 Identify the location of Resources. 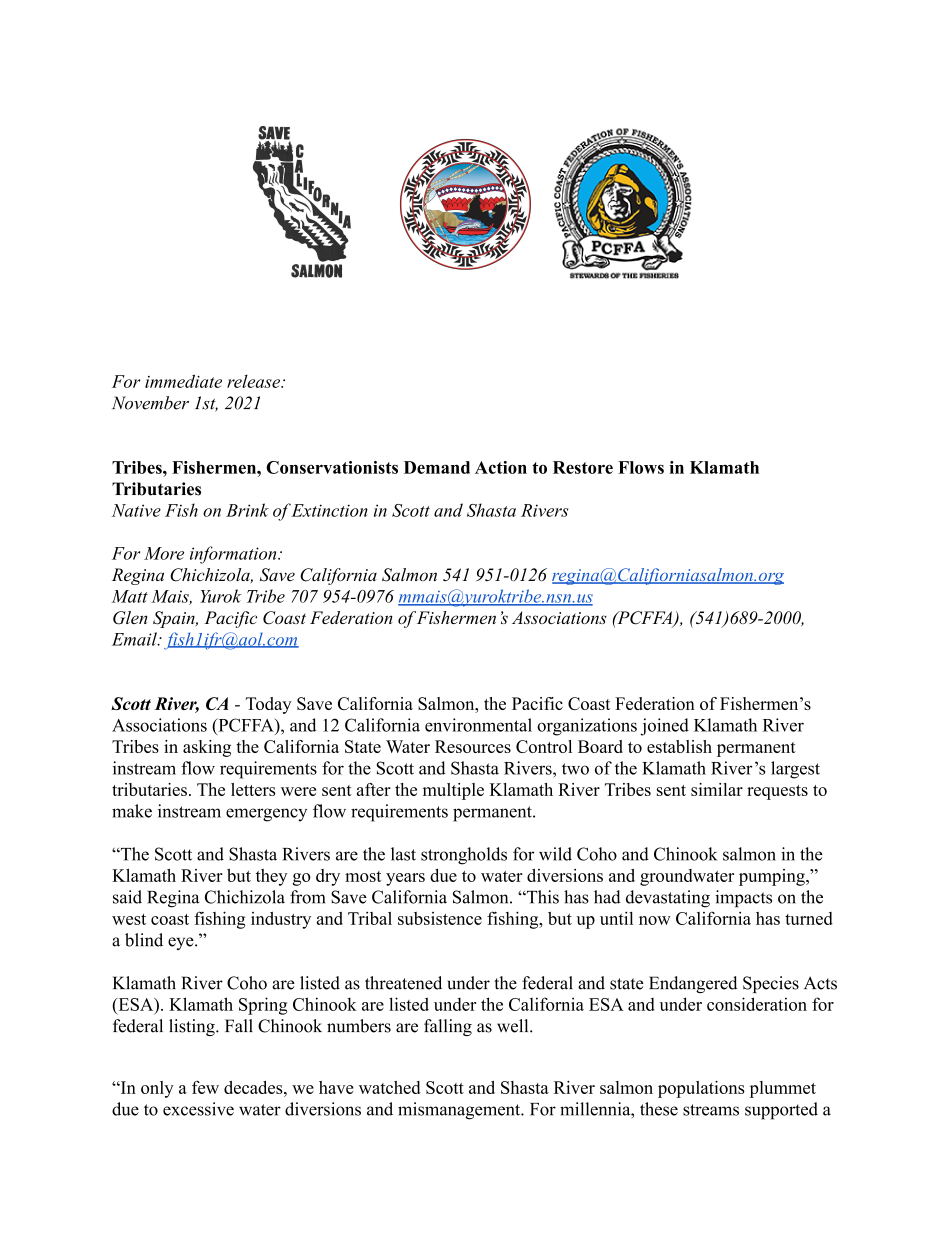
(473, 746).
